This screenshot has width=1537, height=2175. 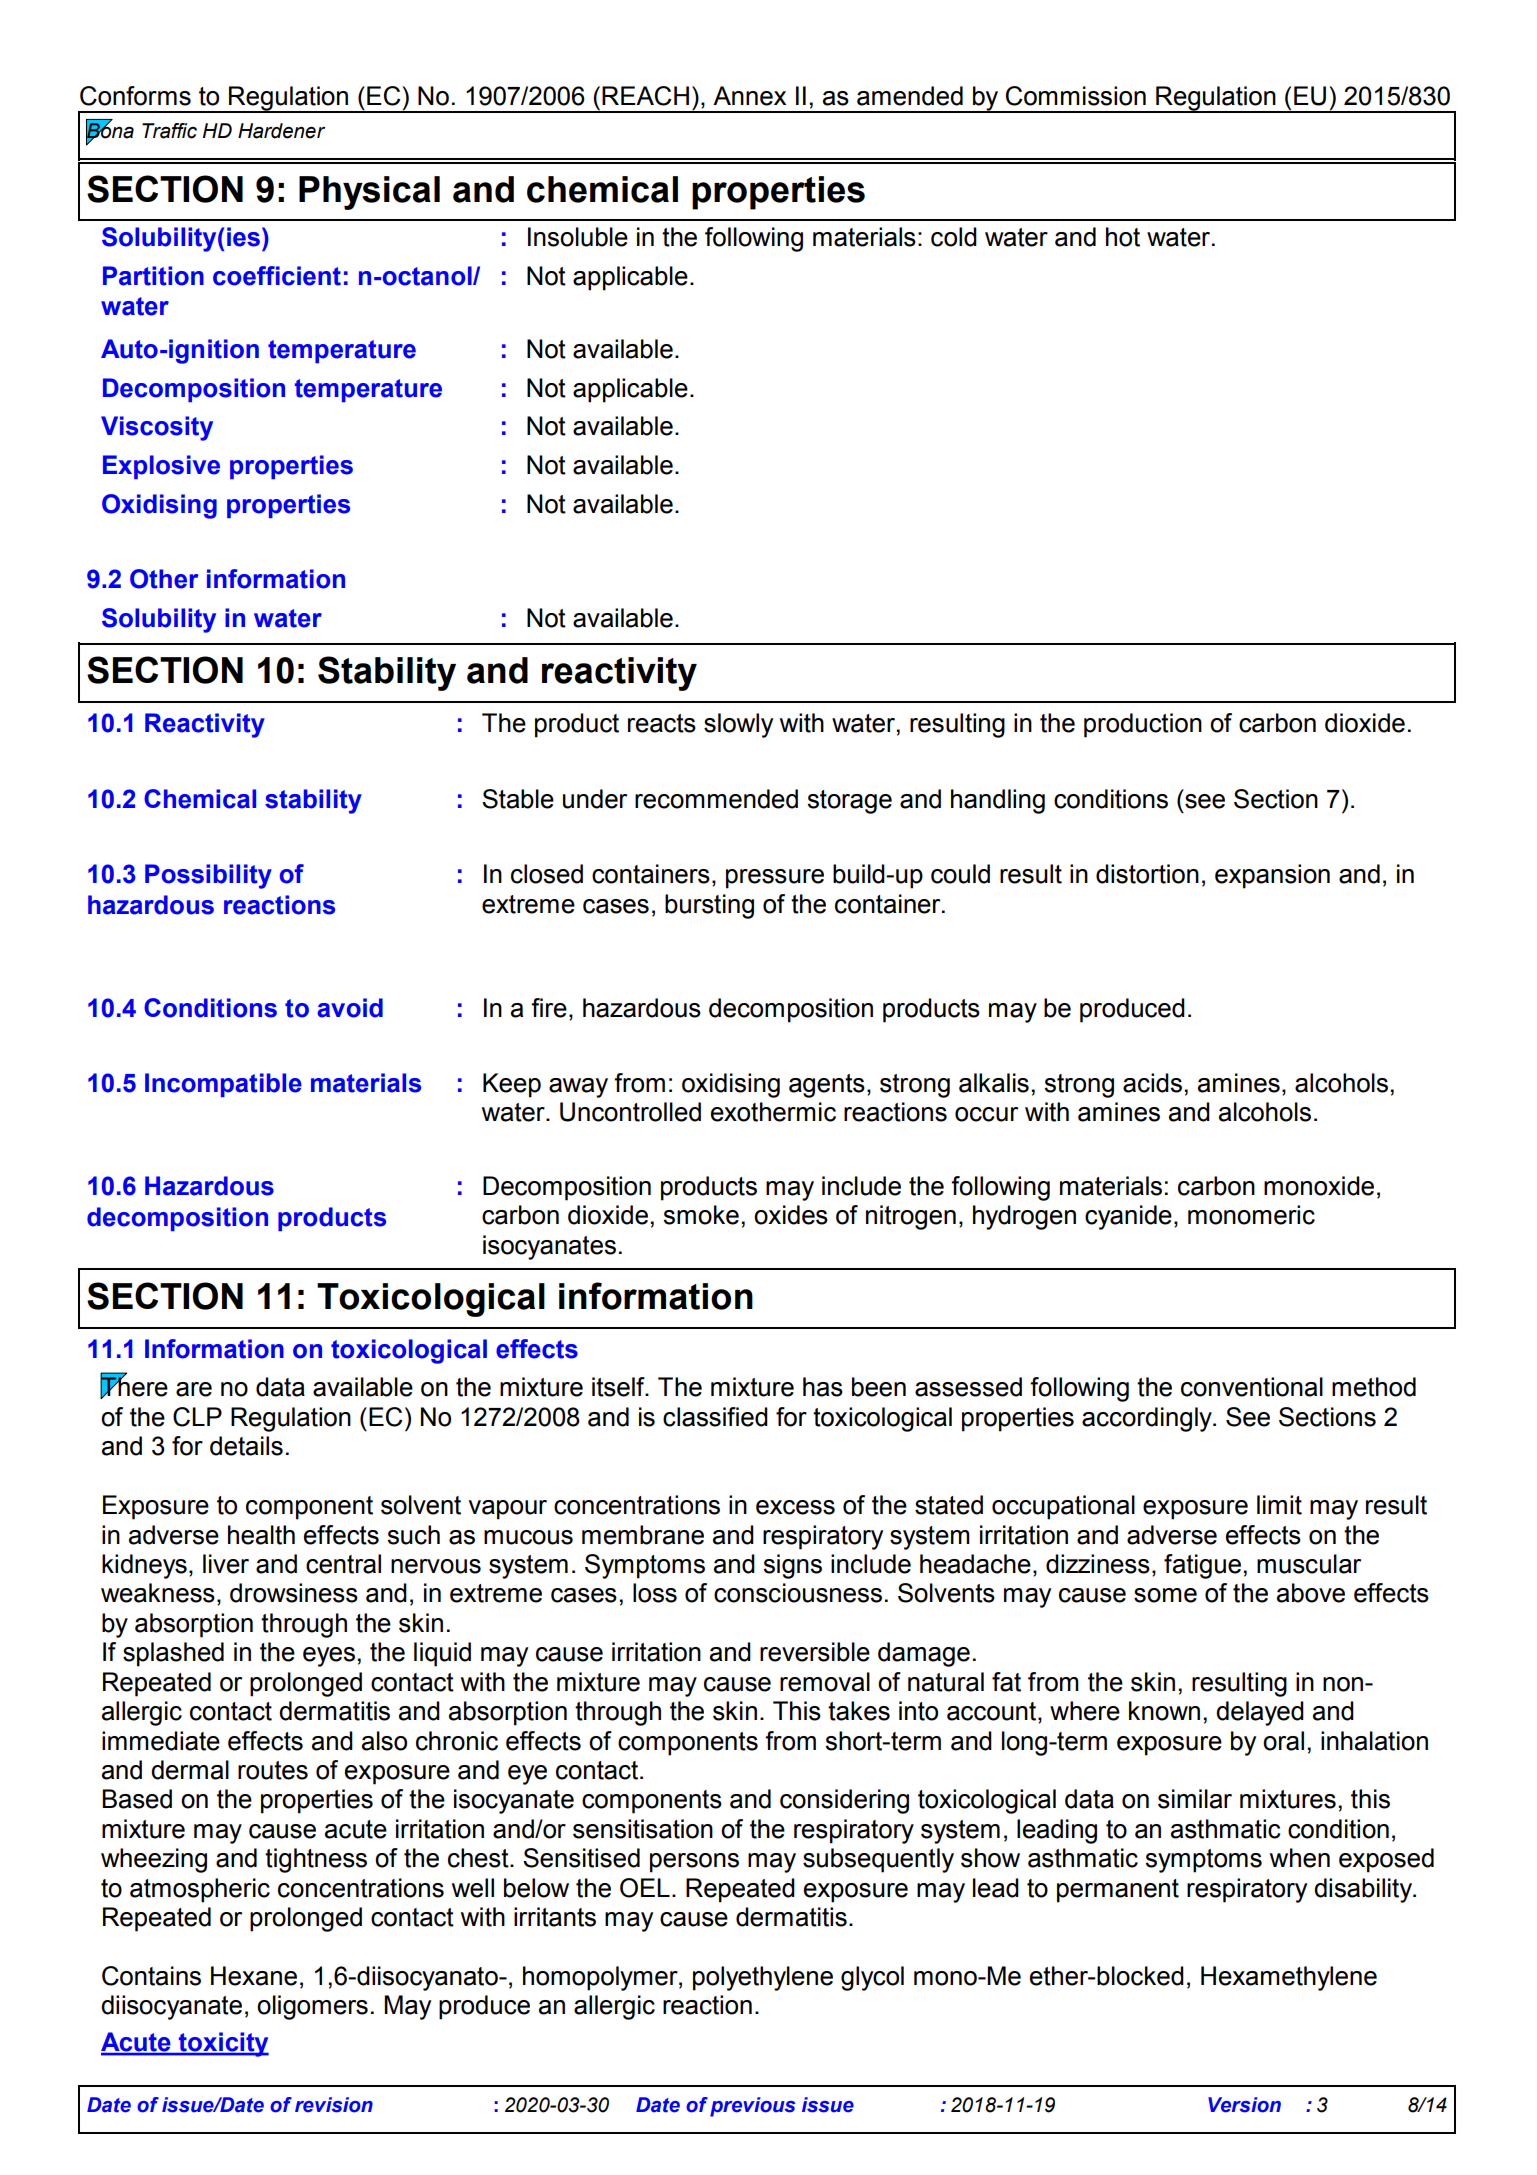 What do you see at coordinates (282, 131) in the screenshot?
I see `Hardener` at bounding box center [282, 131].
